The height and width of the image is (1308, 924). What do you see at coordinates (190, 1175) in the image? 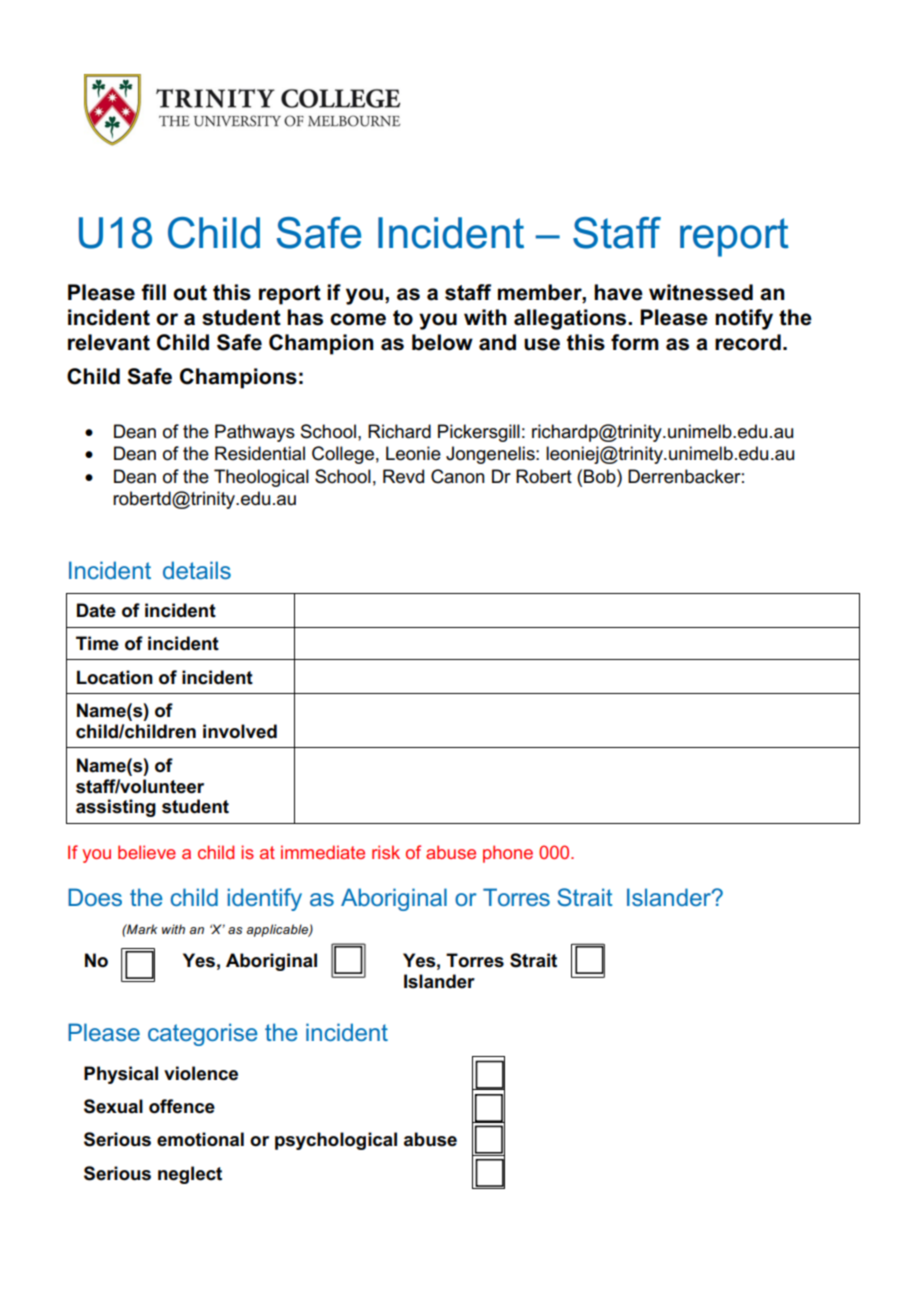
I see `neglect` at bounding box center [190, 1175].
